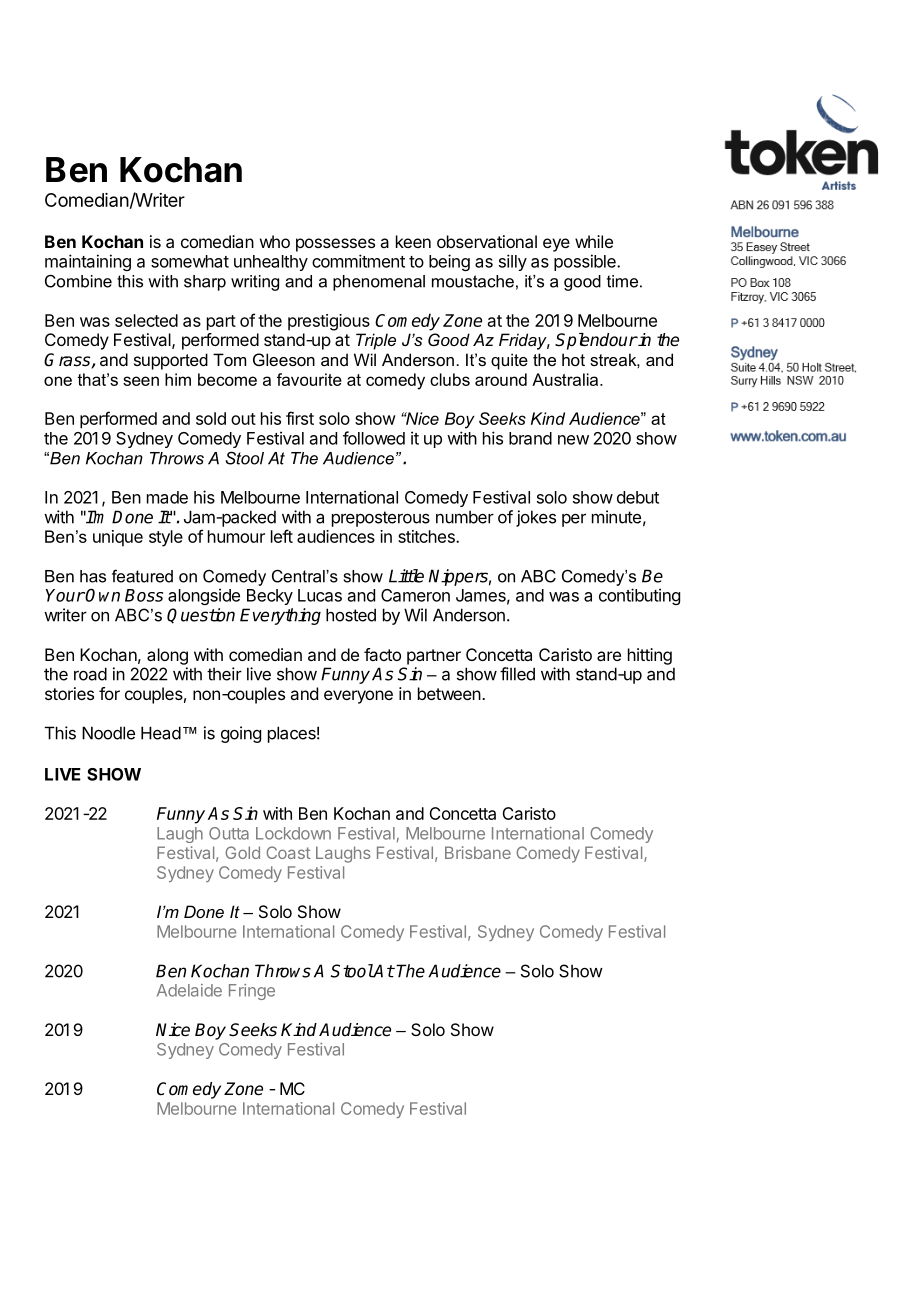 The width and height of the image is (924, 1308). What do you see at coordinates (144, 595) in the image?
I see `Boss` at bounding box center [144, 595].
